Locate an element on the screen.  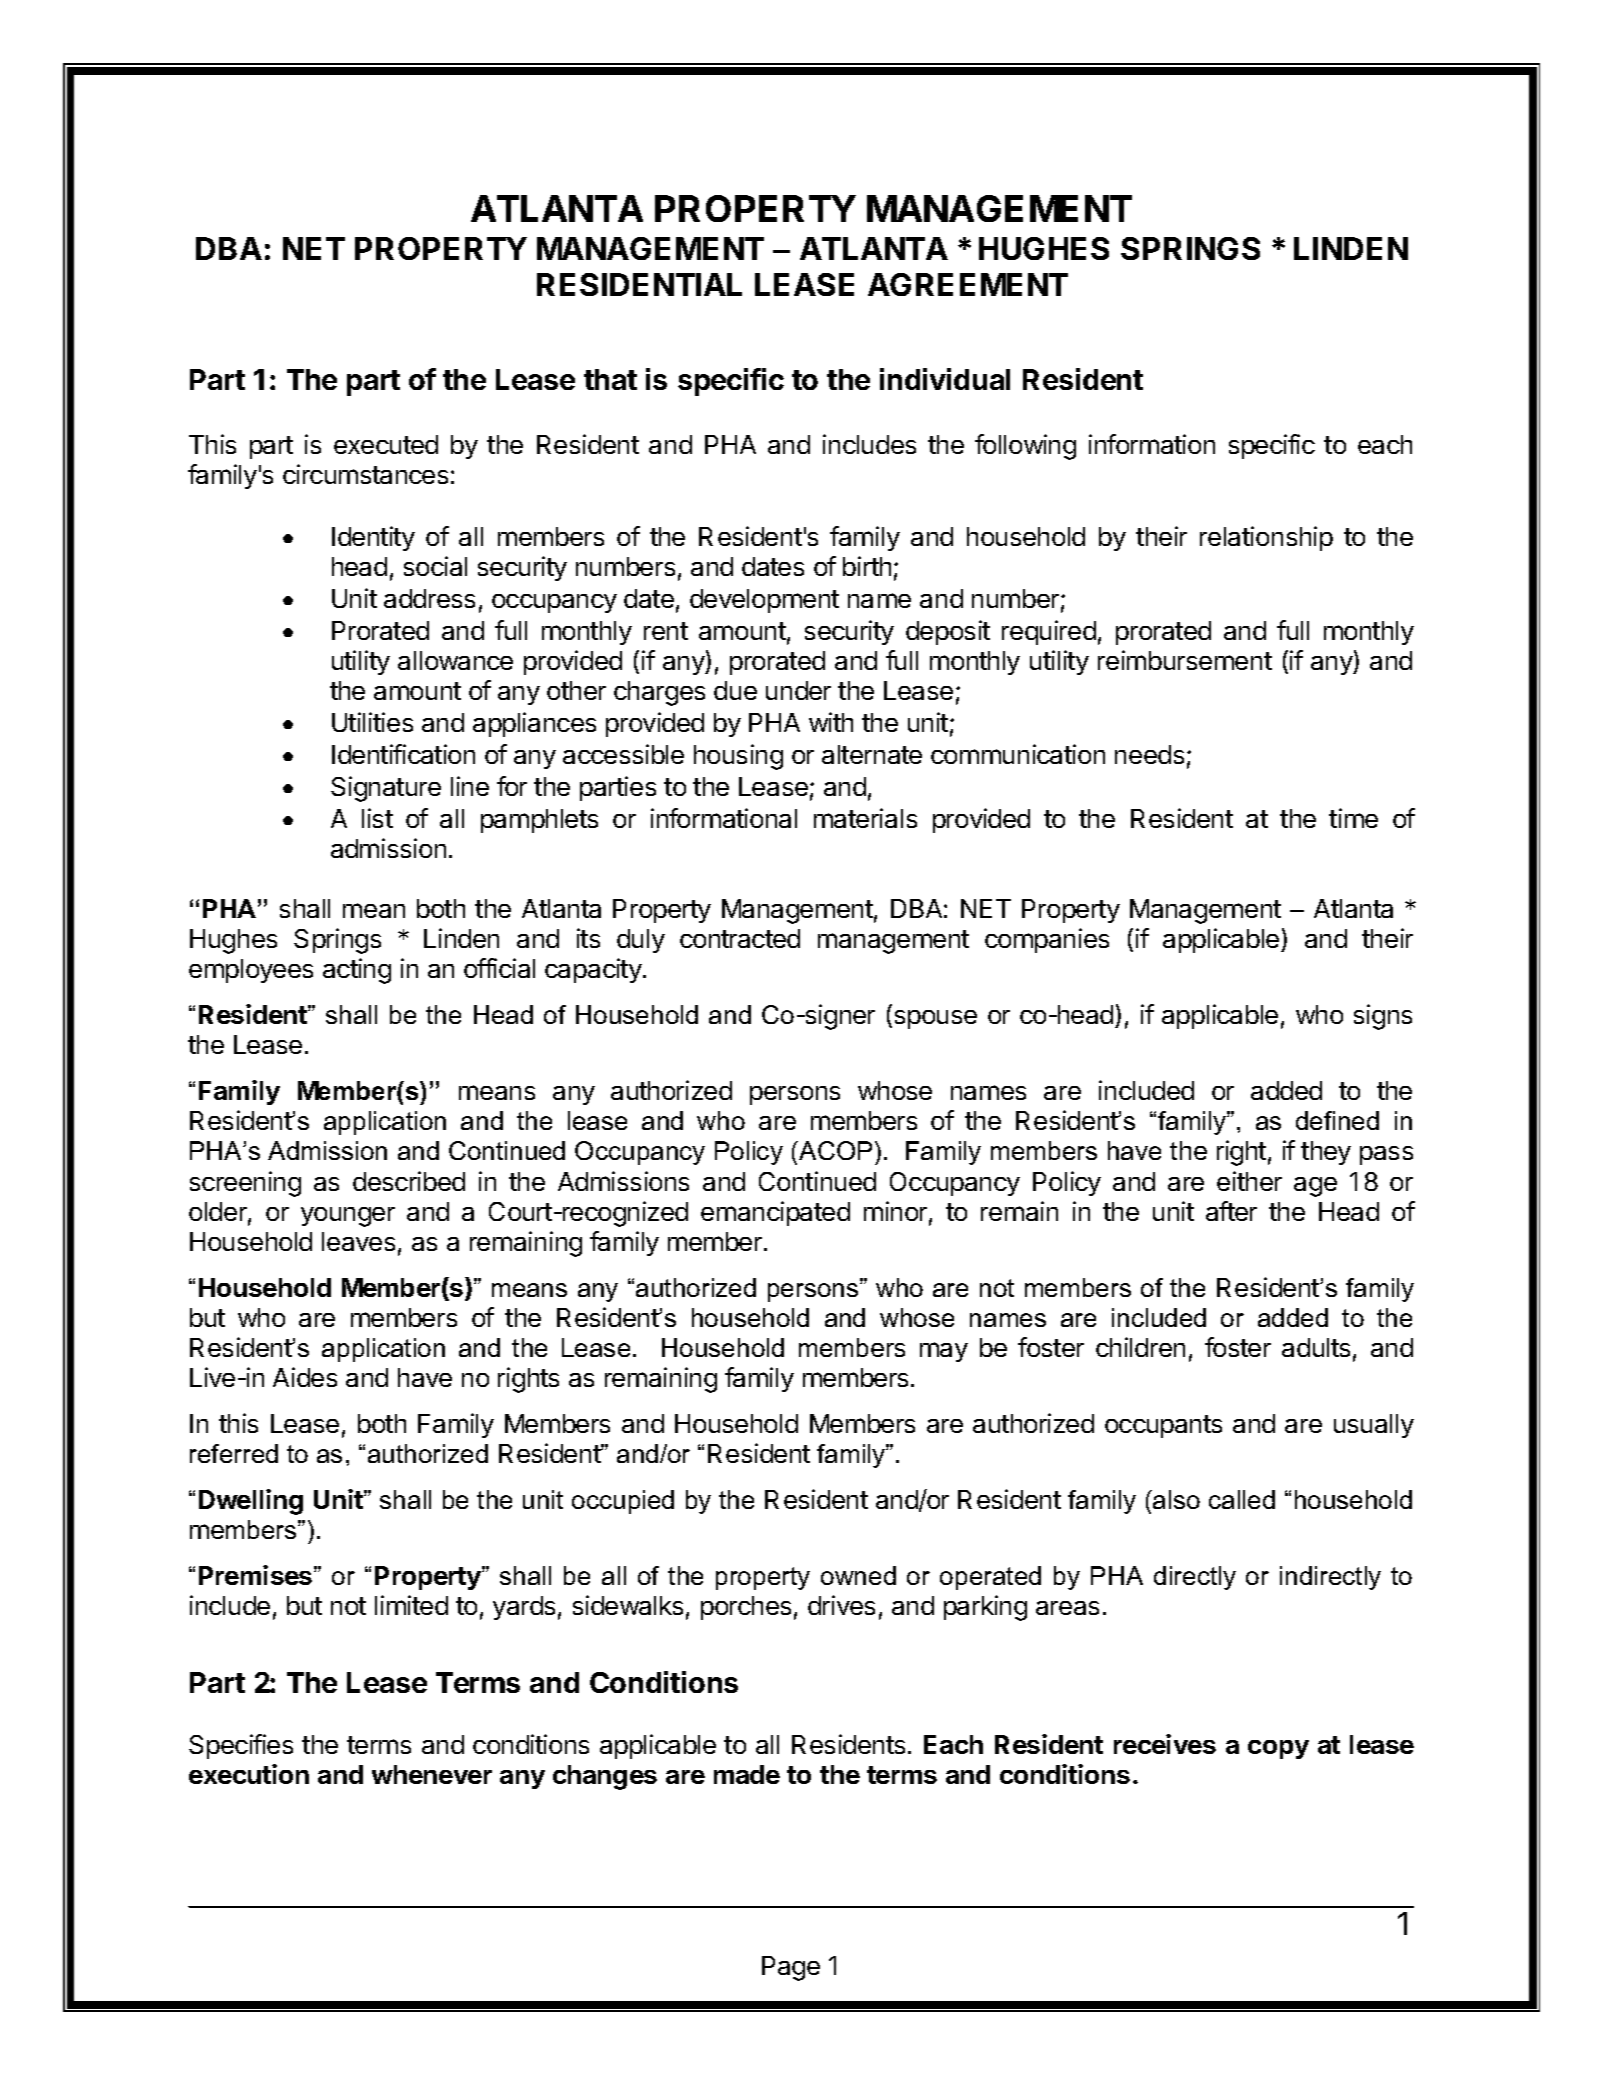
adults is located at coordinates (1316, 1347).
